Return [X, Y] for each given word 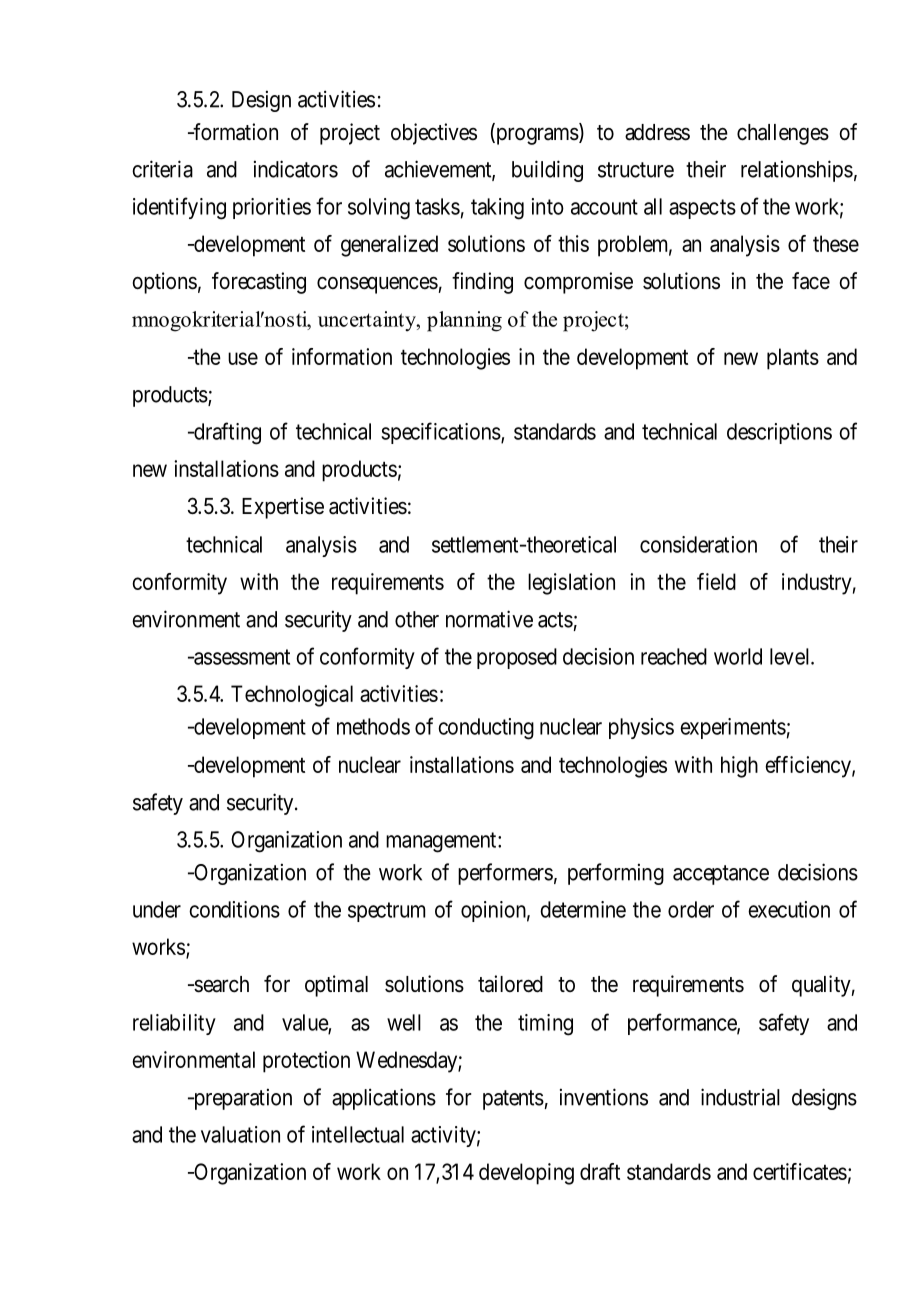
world [738, 656]
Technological [292, 696]
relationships [797, 171]
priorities [272, 208]
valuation [240, 1134]
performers [505, 874]
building [547, 171]
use [243, 358]
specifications [441, 433]
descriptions [779, 433]
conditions [234, 909]
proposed [517, 658]
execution [789, 909]
